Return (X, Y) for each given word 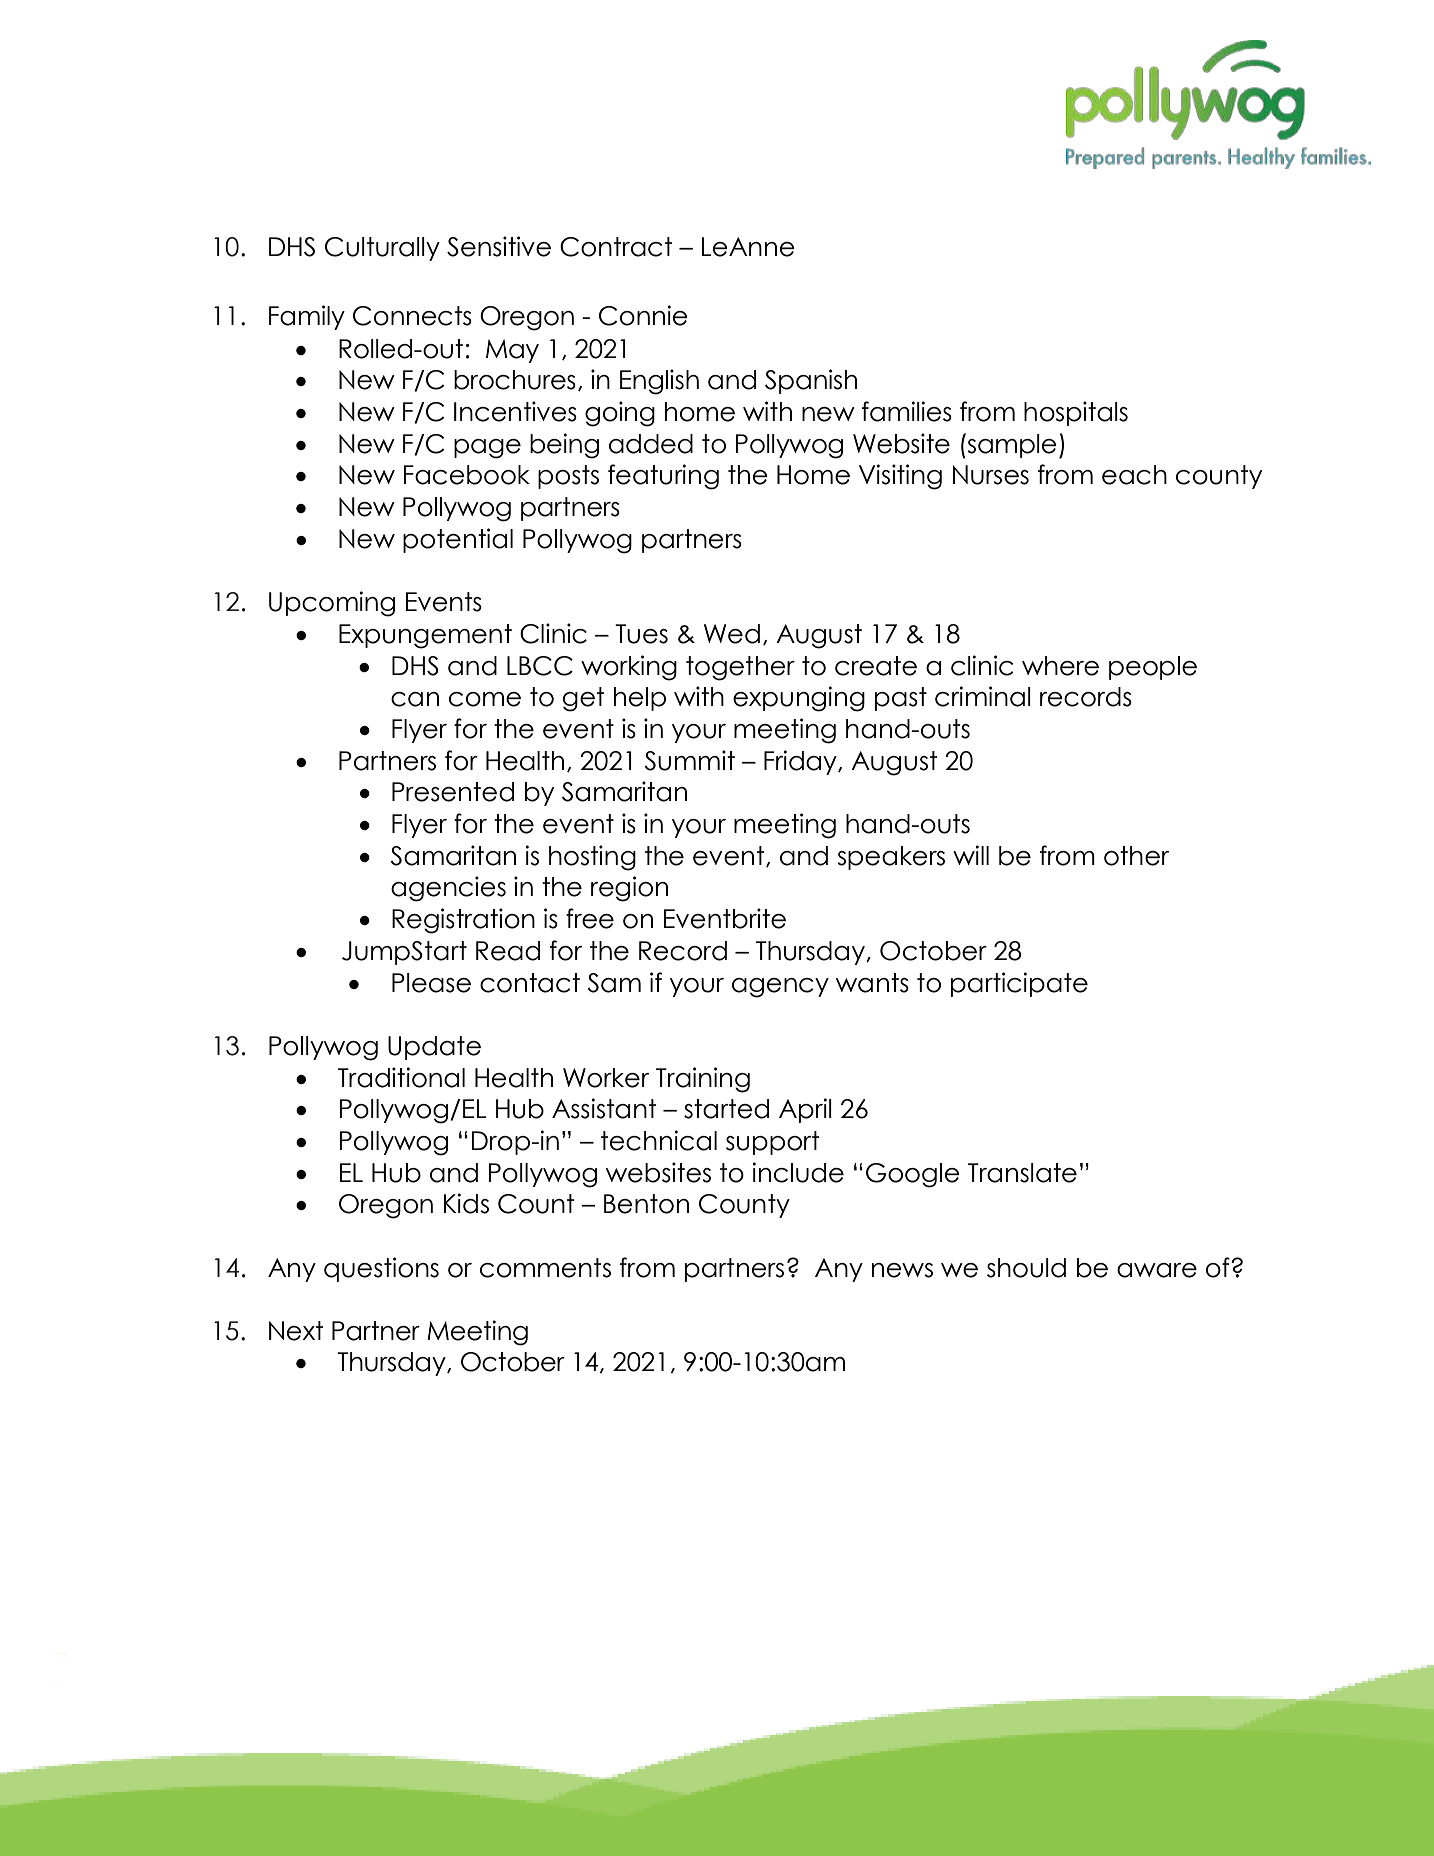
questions (381, 1269)
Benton (646, 1204)
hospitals (1076, 413)
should (1026, 1268)
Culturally (382, 249)
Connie (643, 315)
